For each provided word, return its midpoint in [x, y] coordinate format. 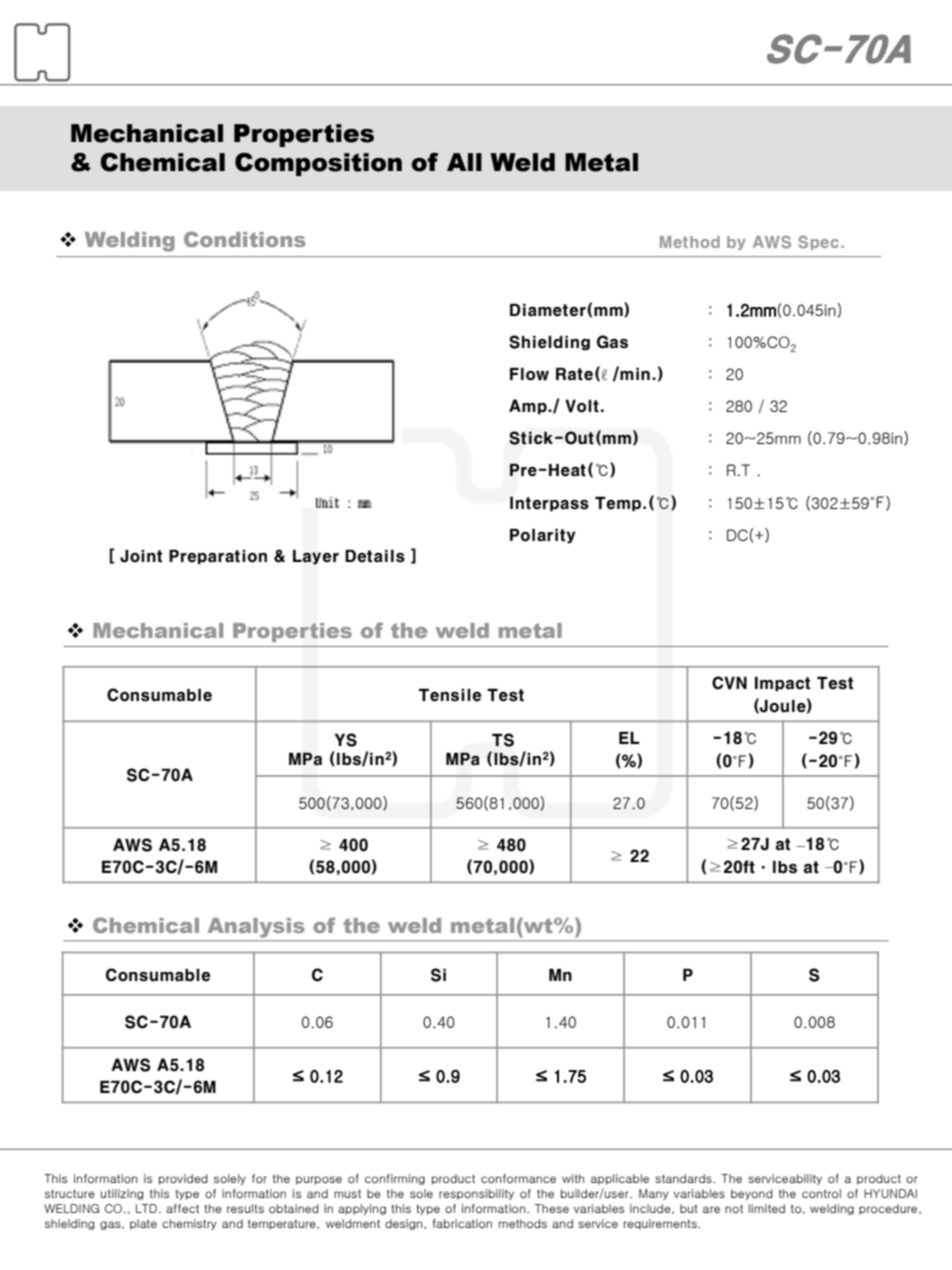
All [464, 162]
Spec [818, 243]
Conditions [245, 239]
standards [684, 1178]
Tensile [450, 695]
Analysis [256, 927]
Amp [529, 407]
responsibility [476, 1194]
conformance [518, 1178]
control [821, 1193]
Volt [582, 406]
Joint [141, 556]
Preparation [218, 557]
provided [183, 1179]
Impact [782, 683]
